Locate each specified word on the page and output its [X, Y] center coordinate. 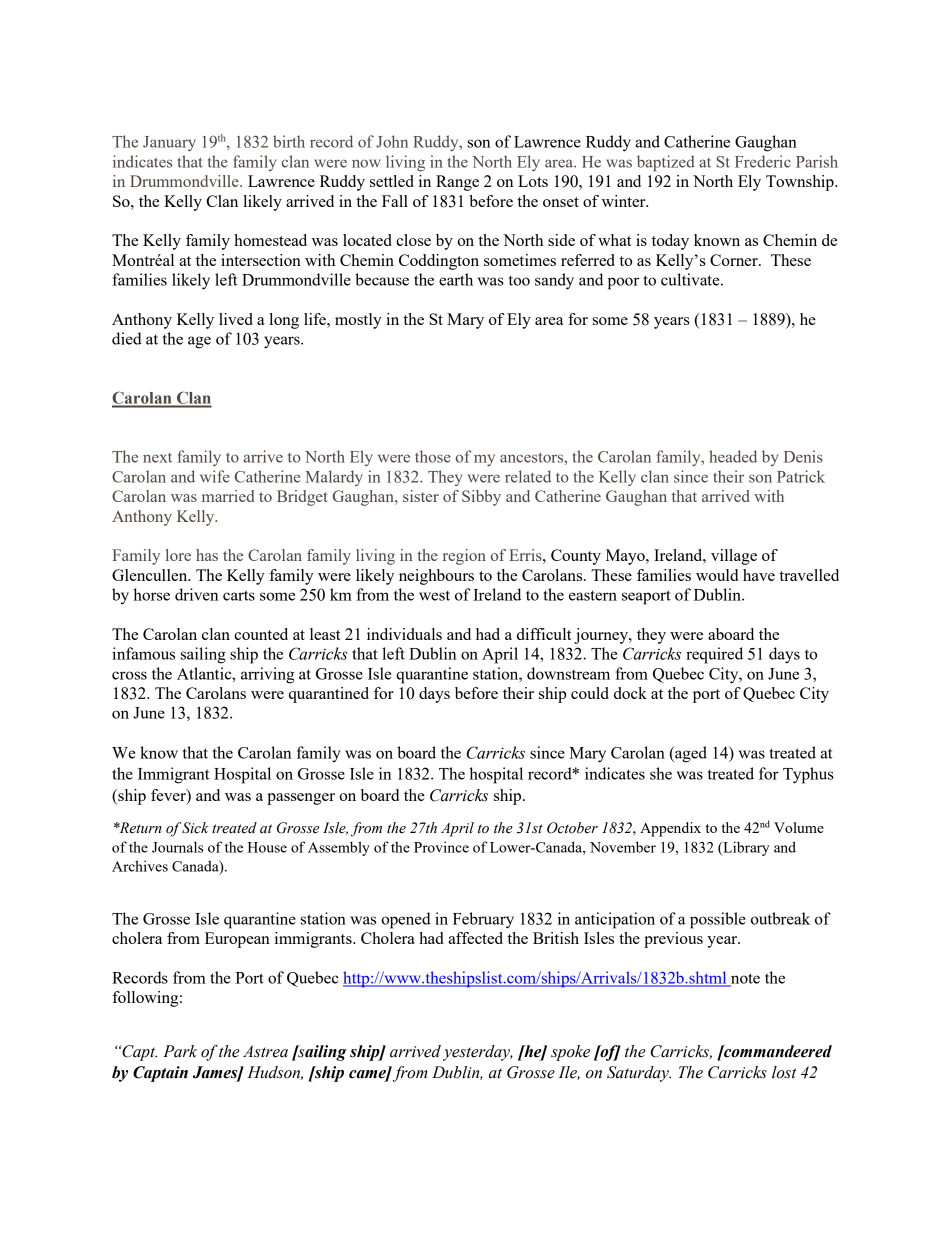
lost [784, 1072]
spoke [570, 1053]
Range [457, 183]
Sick [195, 828]
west [434, 595]
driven [196, 594]
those [433, 456]
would [717, 575]
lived [236, 319]
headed [733, 456]
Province [441, 847]
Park [180, 1051]
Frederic [763, 161]
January [169, 143]
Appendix [670, 829]
